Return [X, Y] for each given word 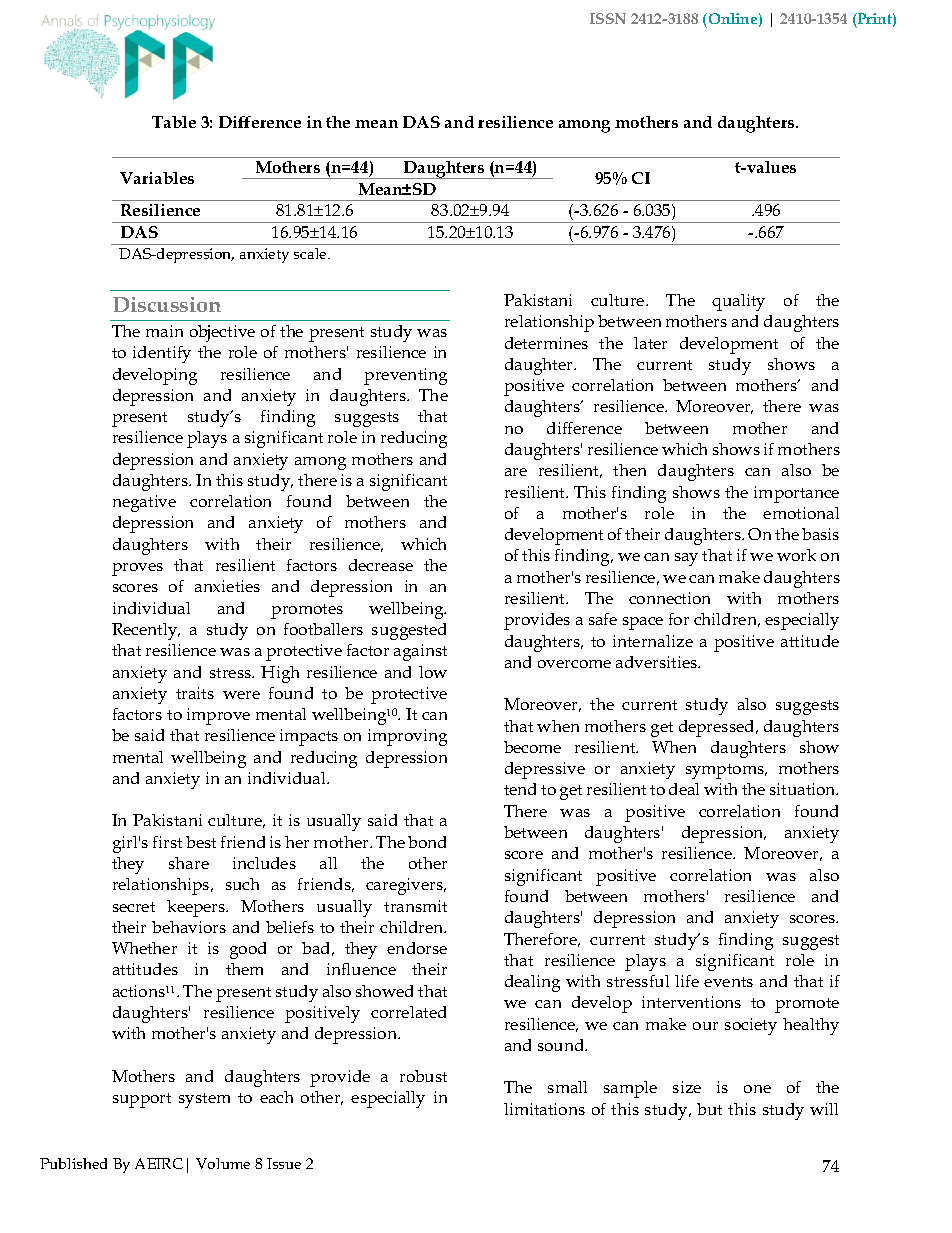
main [164, 331]
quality [738, 302]
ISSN [608, 18]
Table [174, 122]
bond [427, 842]
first [167, 842]
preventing [405, 376]
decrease [381, 565]
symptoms [726, 771]
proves [137, 569]
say [686, 559]
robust [423, 1076]
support [142, 1100]
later [650, 343]
